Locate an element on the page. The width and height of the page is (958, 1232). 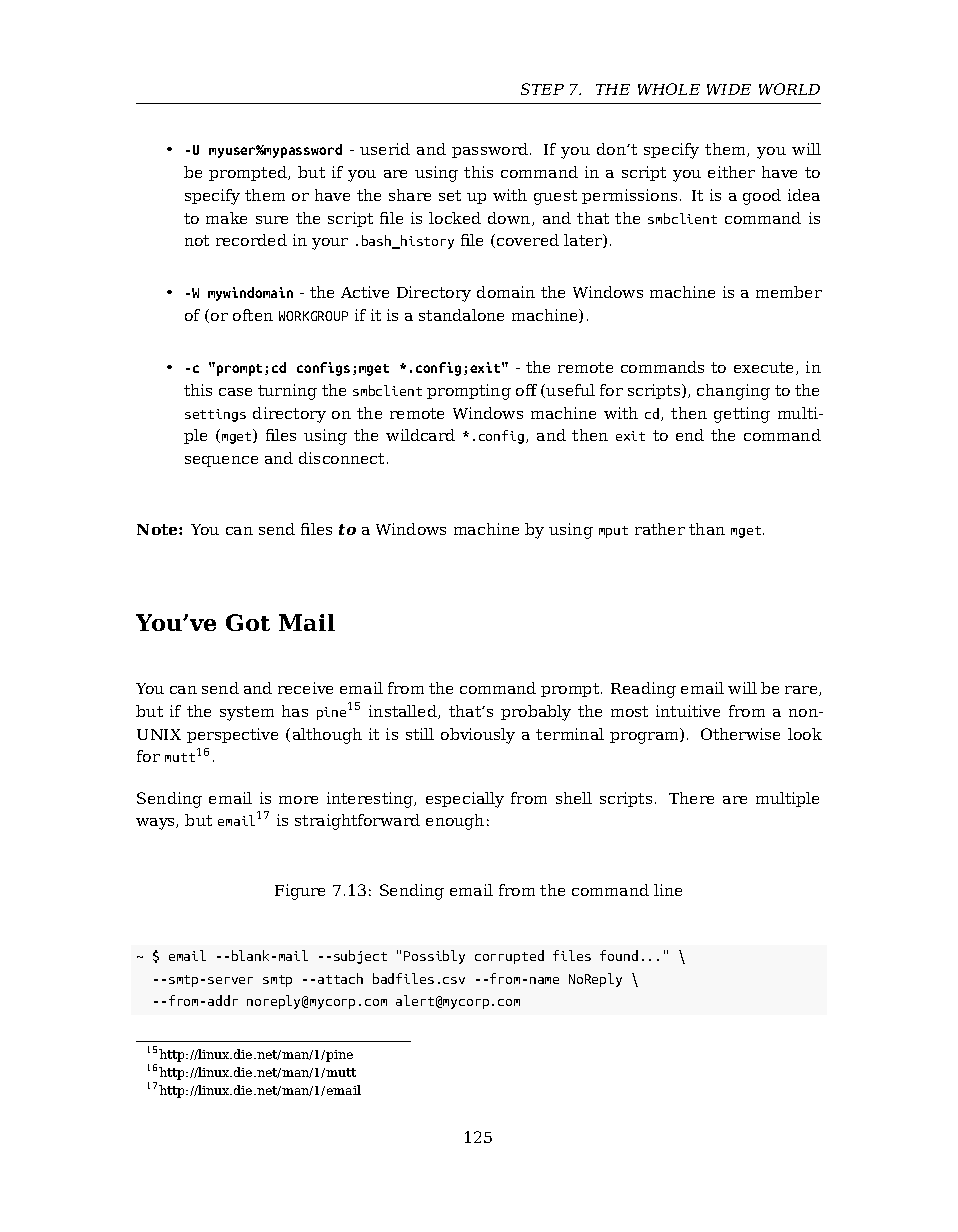
rather is located at coordinates (660, 529).
